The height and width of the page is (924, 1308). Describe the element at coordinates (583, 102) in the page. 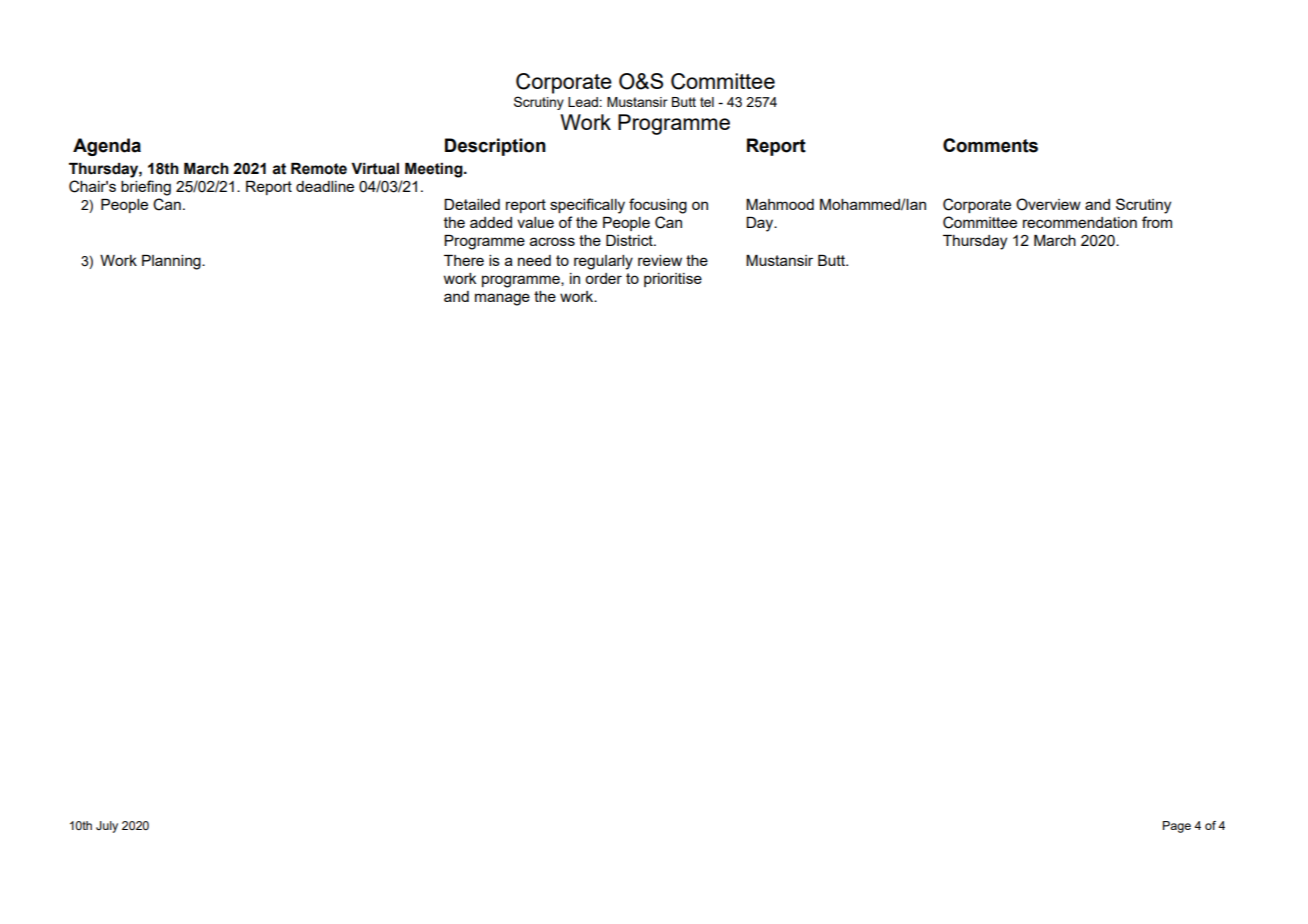

I see `Lead` at that location.
